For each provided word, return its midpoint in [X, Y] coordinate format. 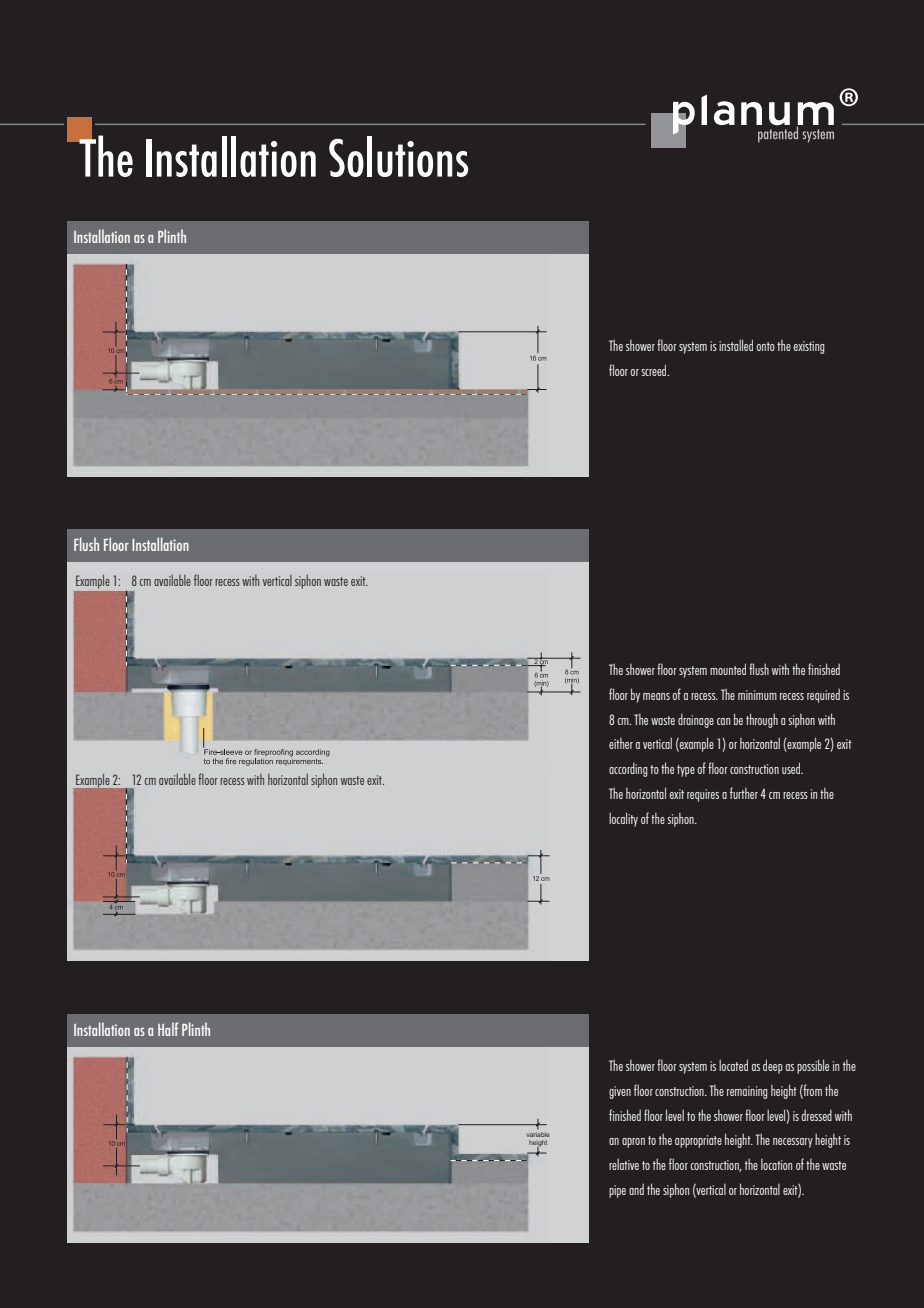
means [656, 696]
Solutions [398, 156]
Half [168, 1029]
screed [655, 370]
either [621, 743]
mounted [728, 669]
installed [736, 345]
